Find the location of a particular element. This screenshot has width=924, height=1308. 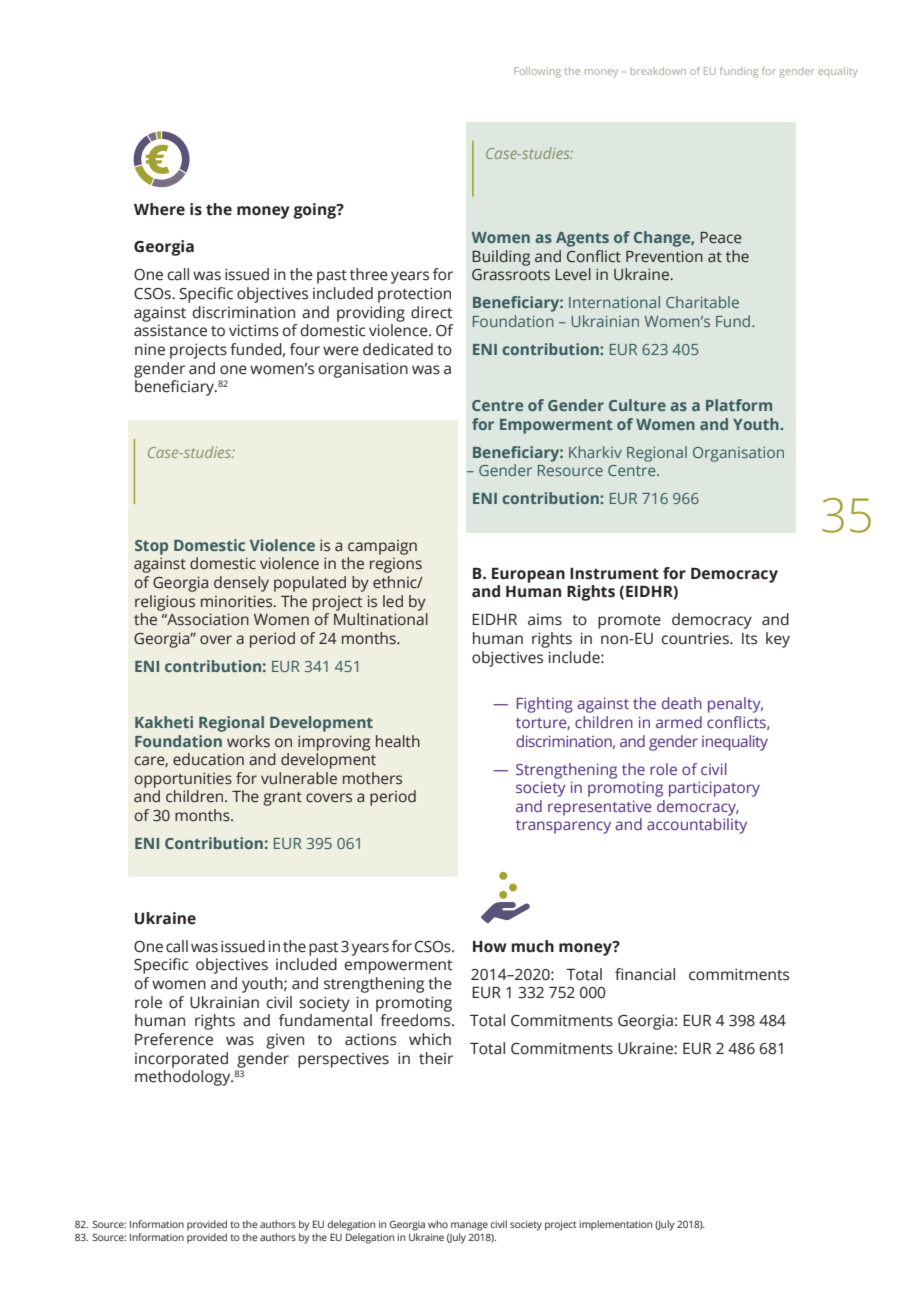

incorporated is located at coordinates (181, 1060).
